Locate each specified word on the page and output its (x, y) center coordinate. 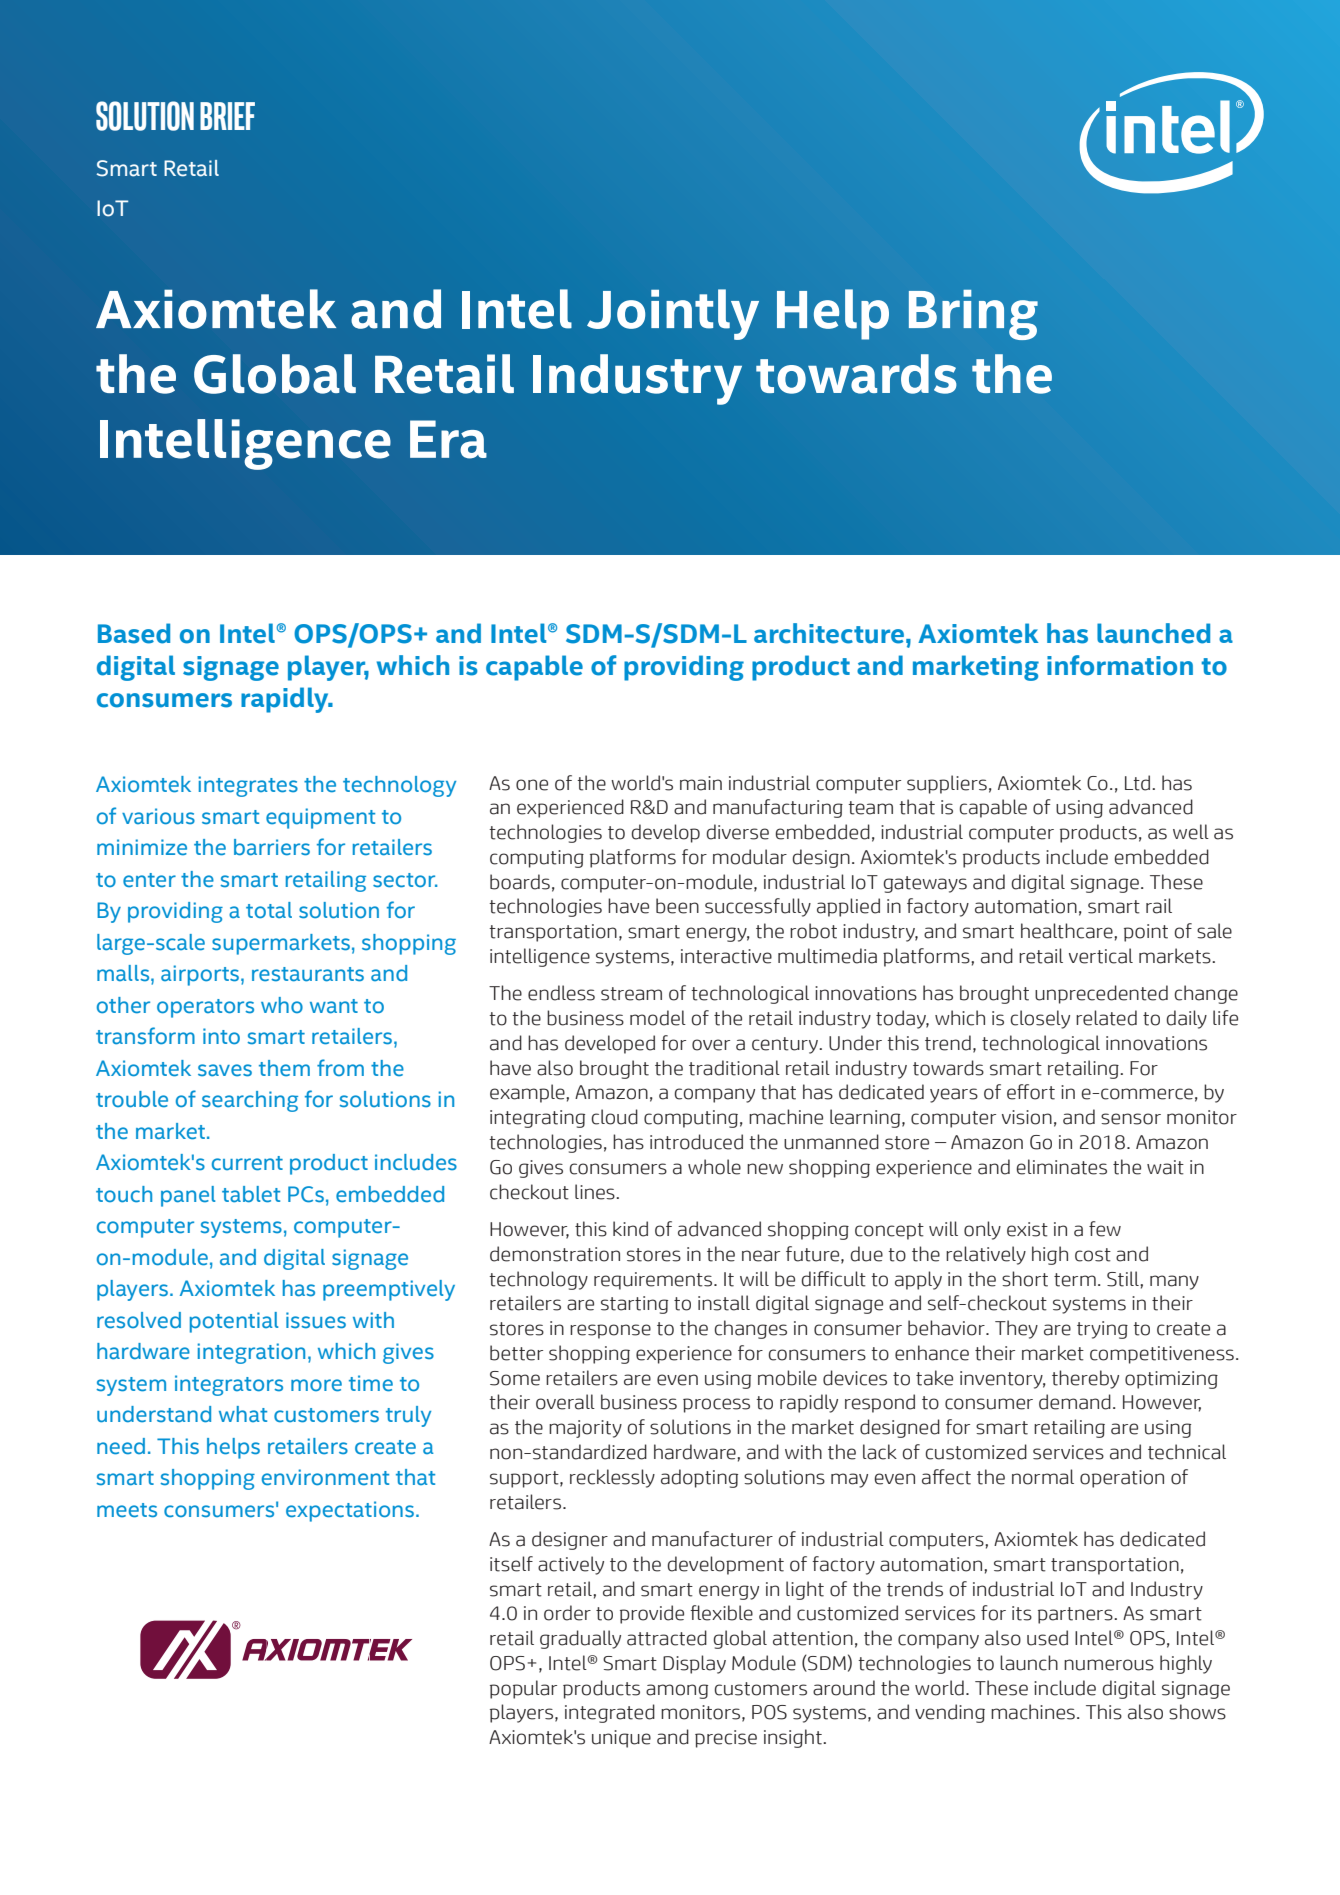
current (247, 1163)
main (701, 783)
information (1120, 665)
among (677, 1691)
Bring (973, 315)
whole (714, 1167)
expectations (351, 1511)
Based (134, 633)
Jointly (673, 314)
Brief (227, 116)
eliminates (1062, 1167)
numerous (1109, 1665)
